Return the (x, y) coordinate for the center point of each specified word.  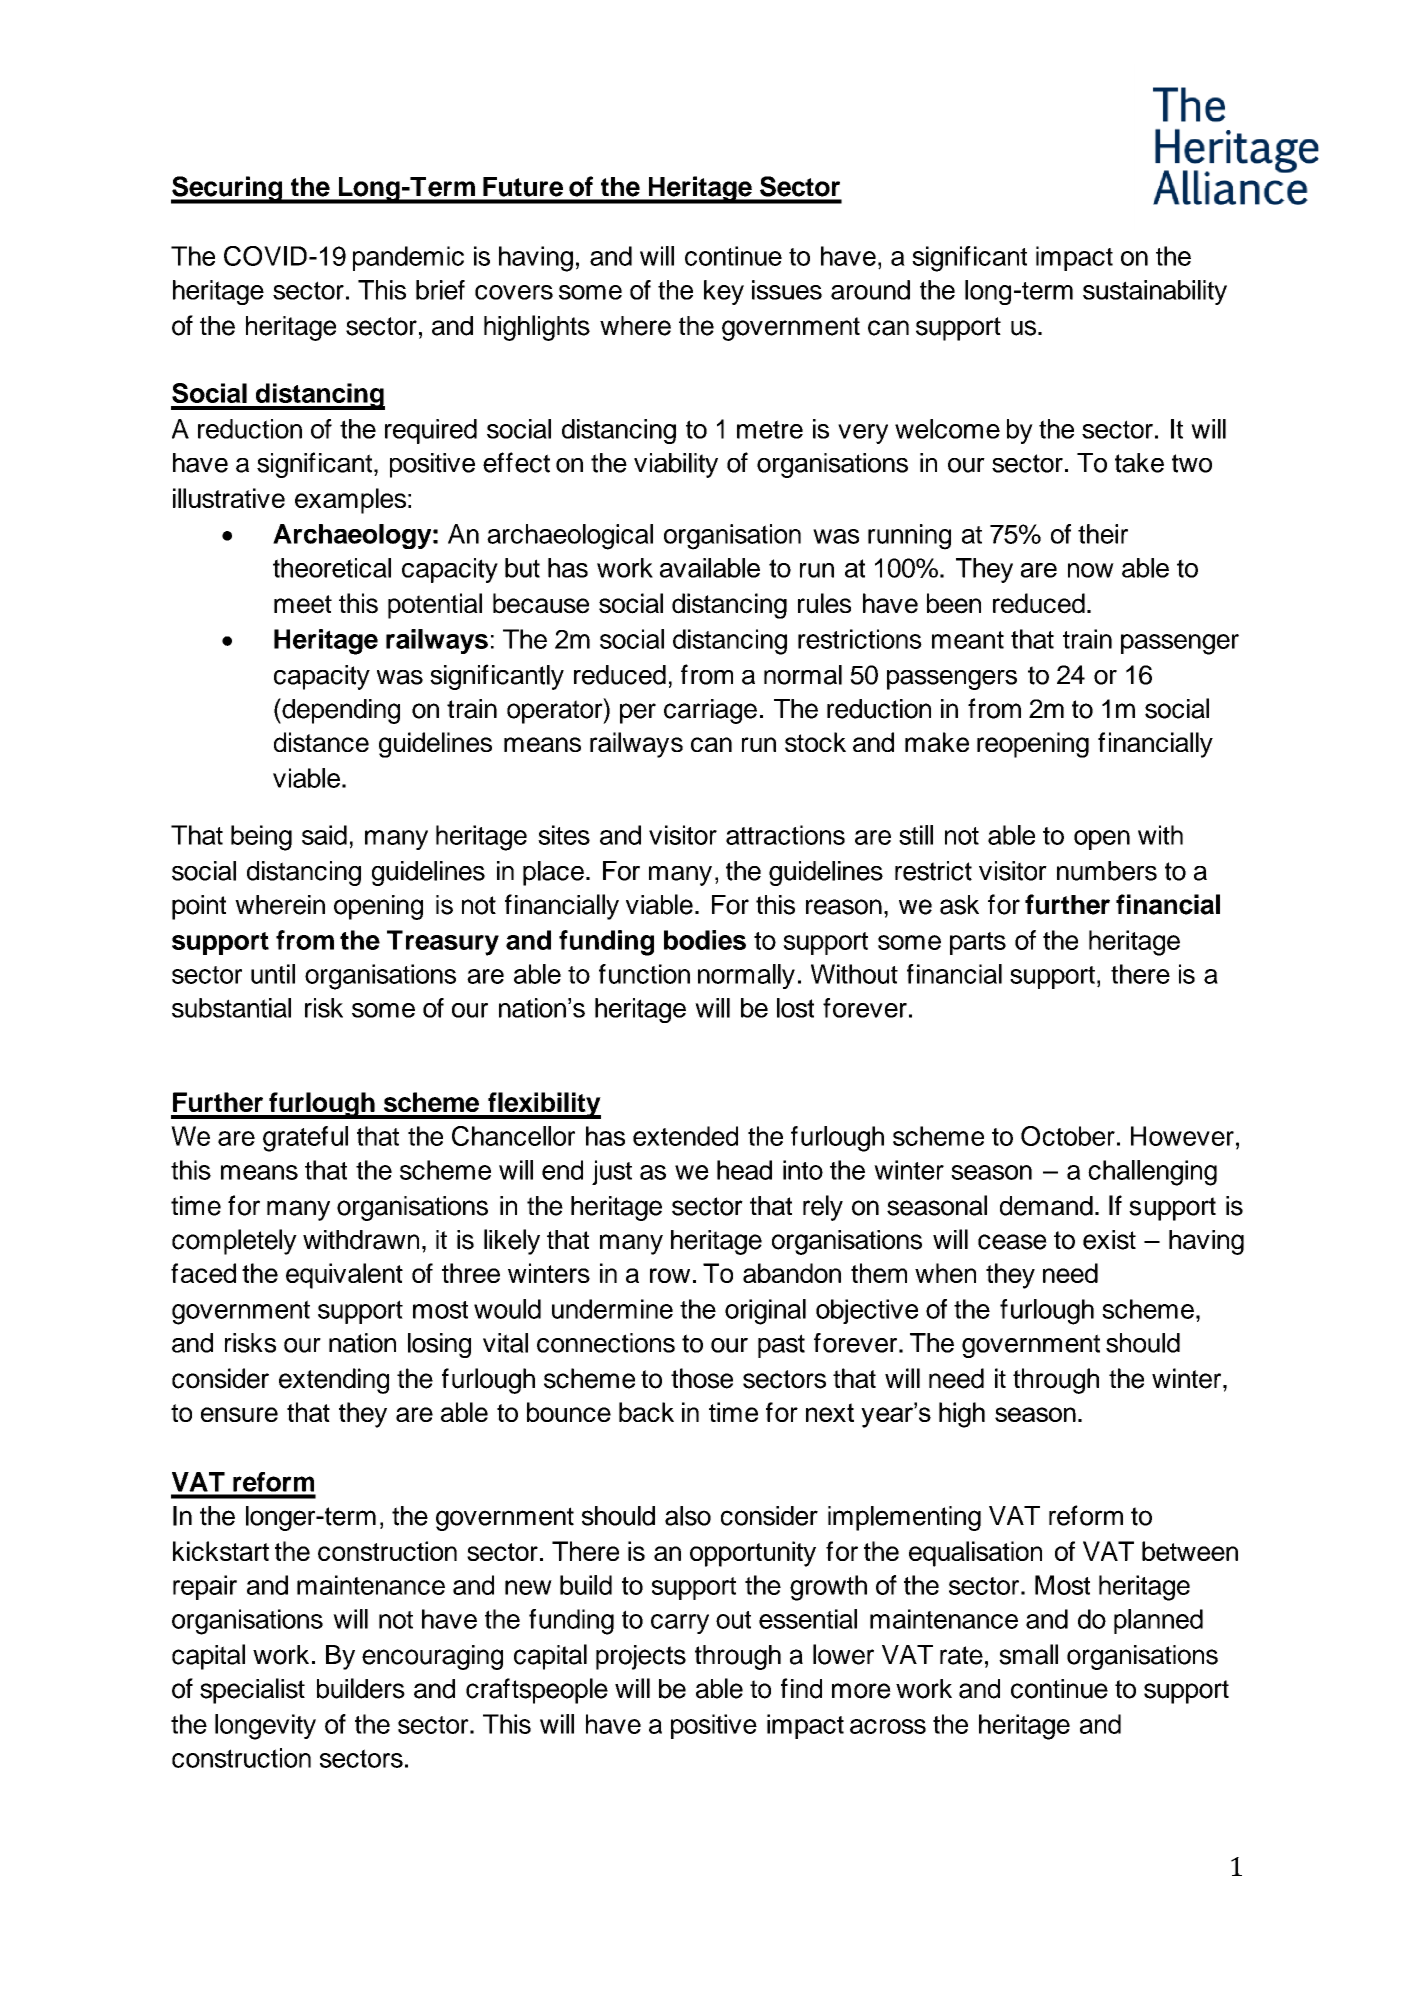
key (724, 292)
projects (641, 1657)
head (744, 1170)
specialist (252, 1691)
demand (1046, 1206)
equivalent (344, 1276)
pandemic (408, 258)
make (937, 742)
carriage (710, 711)
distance (321, 742)
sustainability (1155, 292)
